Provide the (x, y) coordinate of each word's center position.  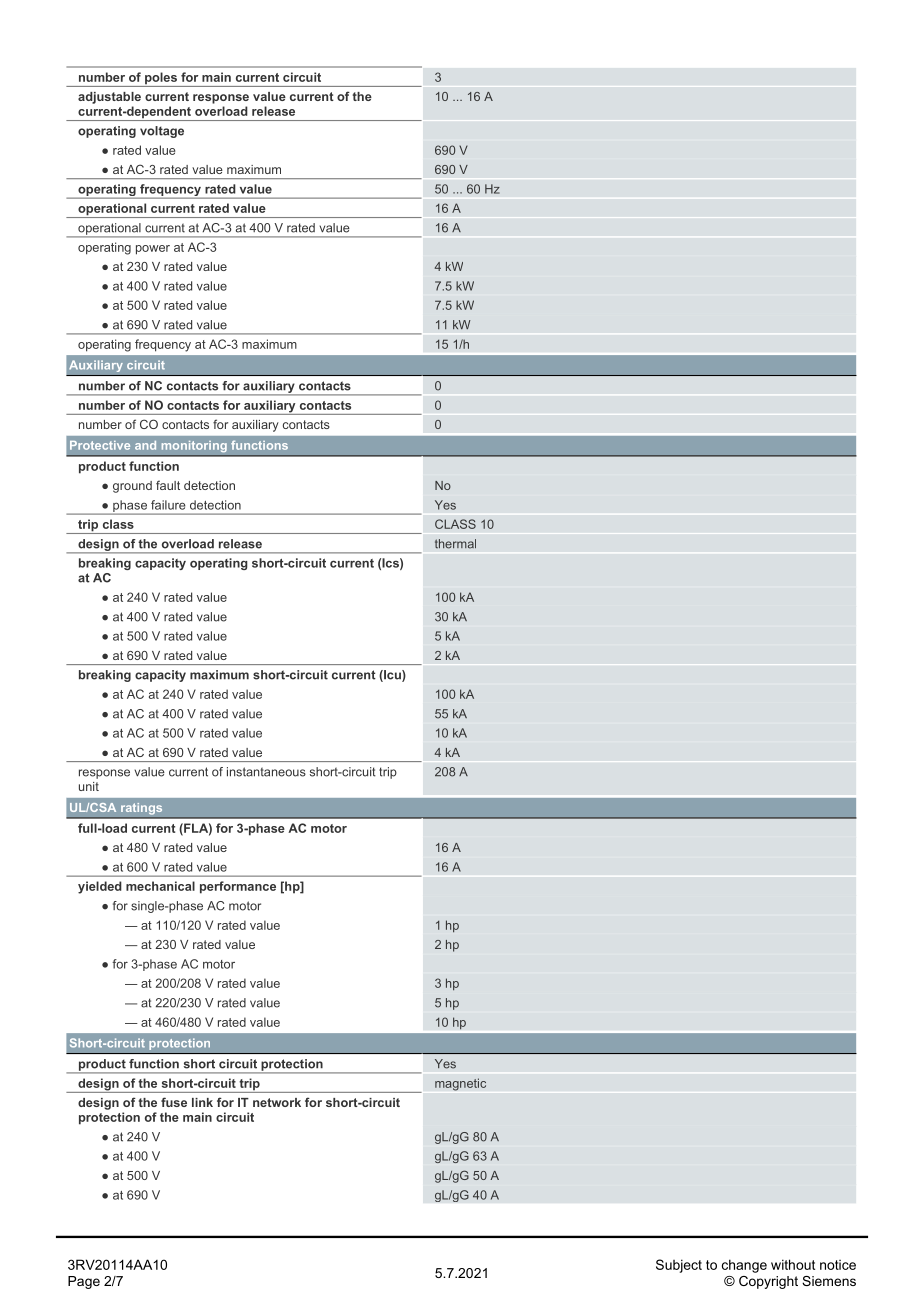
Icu (392, 676)
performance (238, 887)
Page (84, 1282)
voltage (162, 132)
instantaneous (266, 772)
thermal (455, 544)
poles (161, 79)
